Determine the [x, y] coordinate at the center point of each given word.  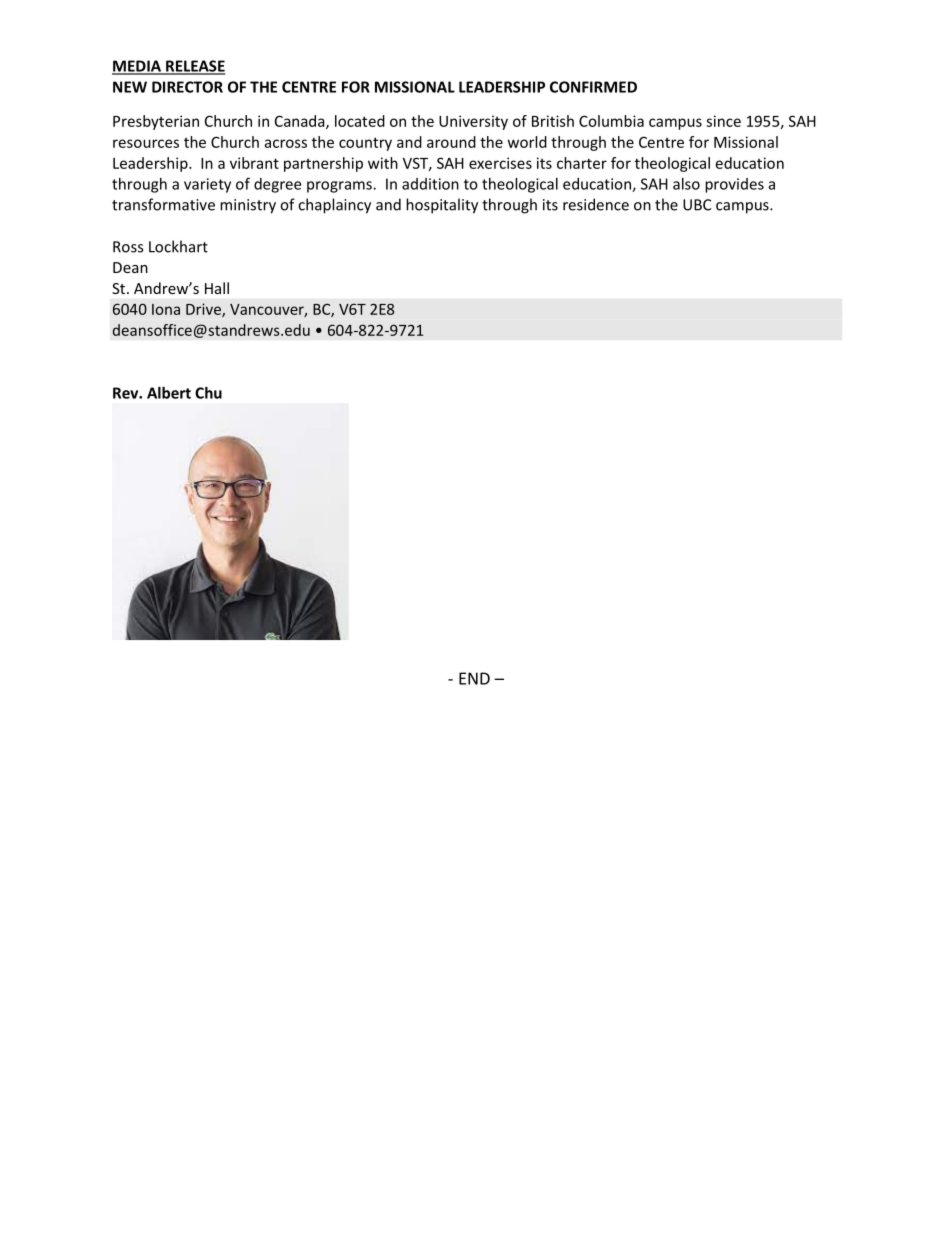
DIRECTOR [187, 87]
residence [596, 204]
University [473, 122]
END [474, 678]
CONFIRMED [593, 87]
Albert [169, 393]
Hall [217, 288]
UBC [697, 205]
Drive [204, 310]
